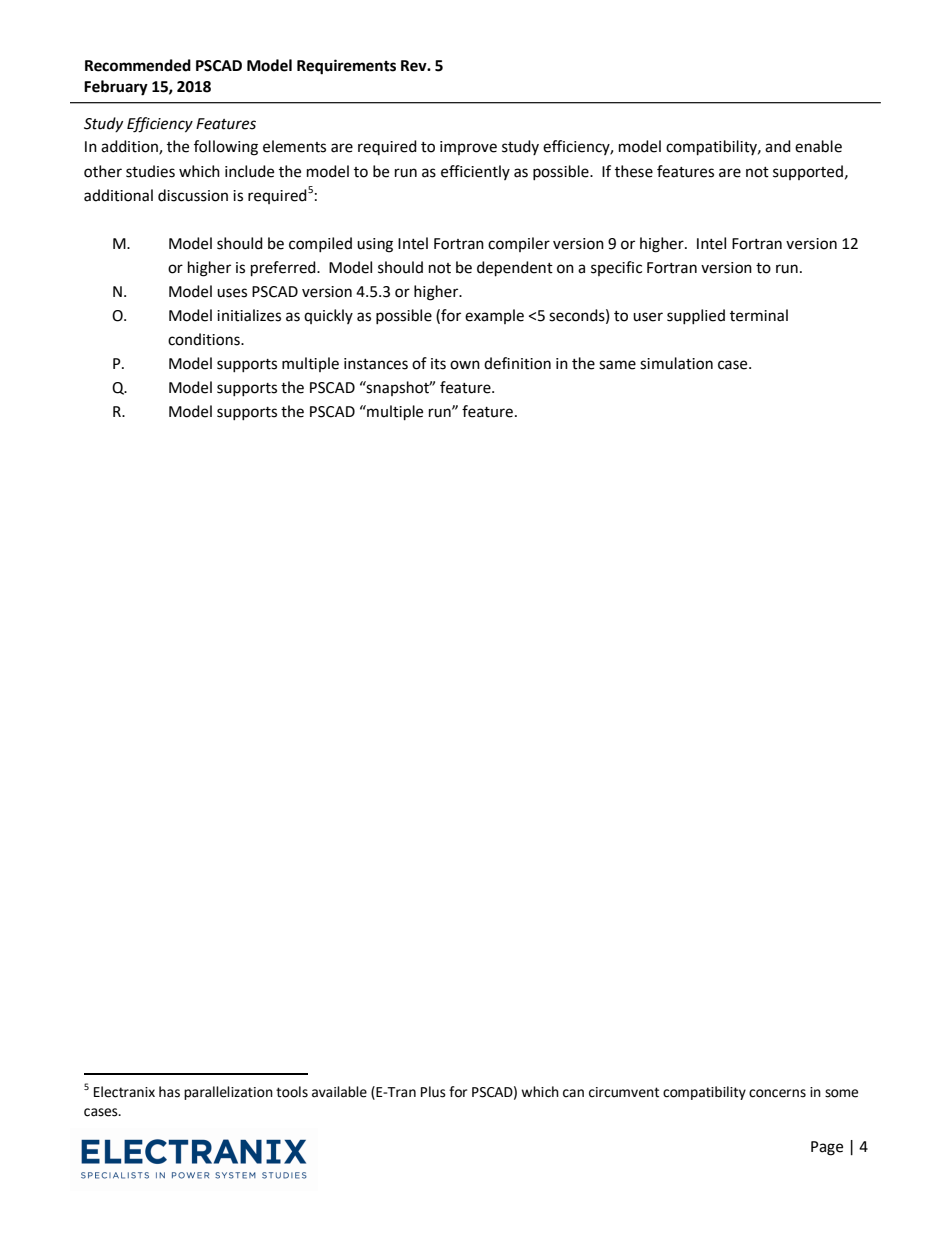 This image has height=1233, width=952. Describe the element at coordinates (169, 1092) in the image. I see `has` at that location.
